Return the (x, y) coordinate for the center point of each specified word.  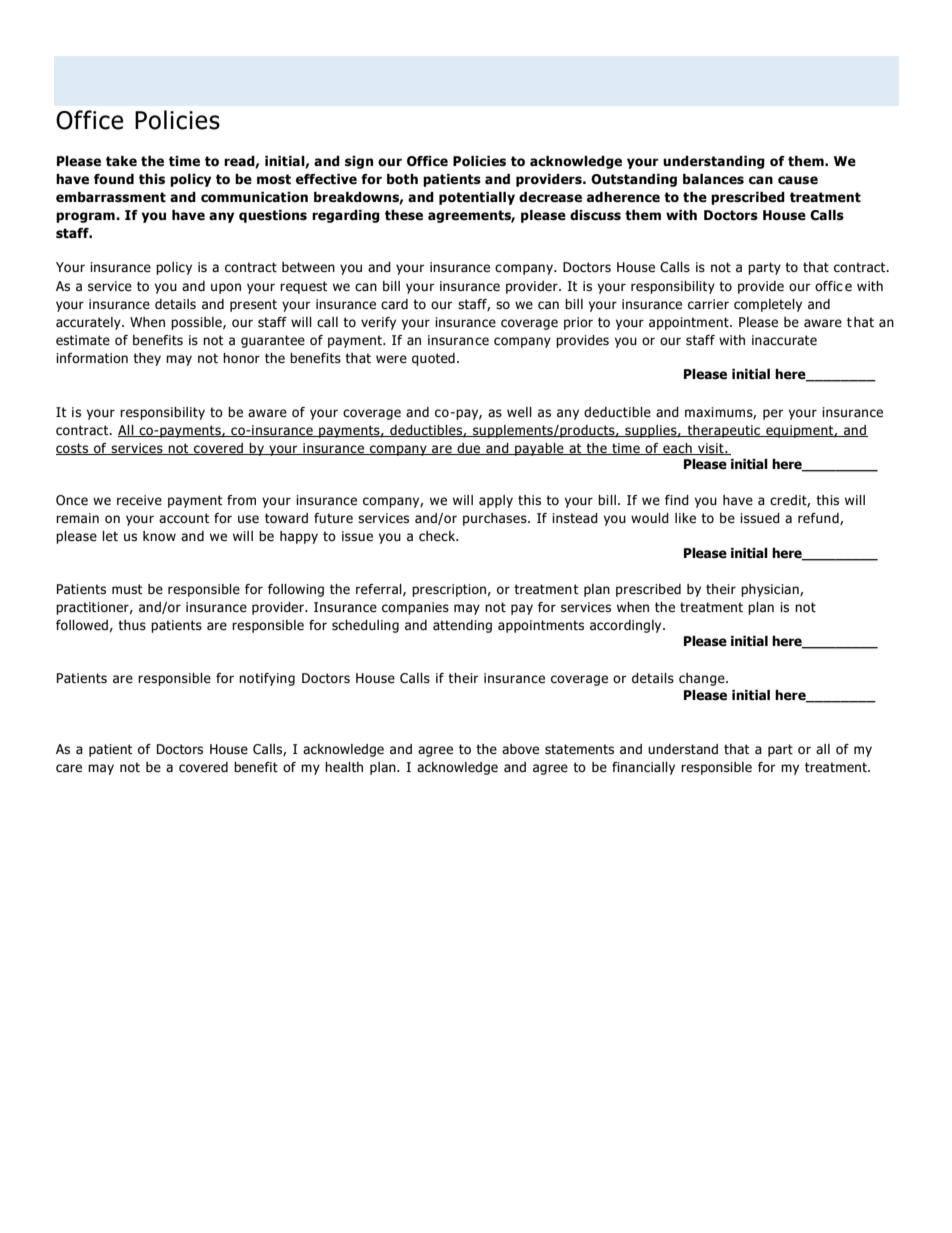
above (520, 749)
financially (643, 768)
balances (713, 179)
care (69, 768)
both (402, 179)
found (114, 179)
